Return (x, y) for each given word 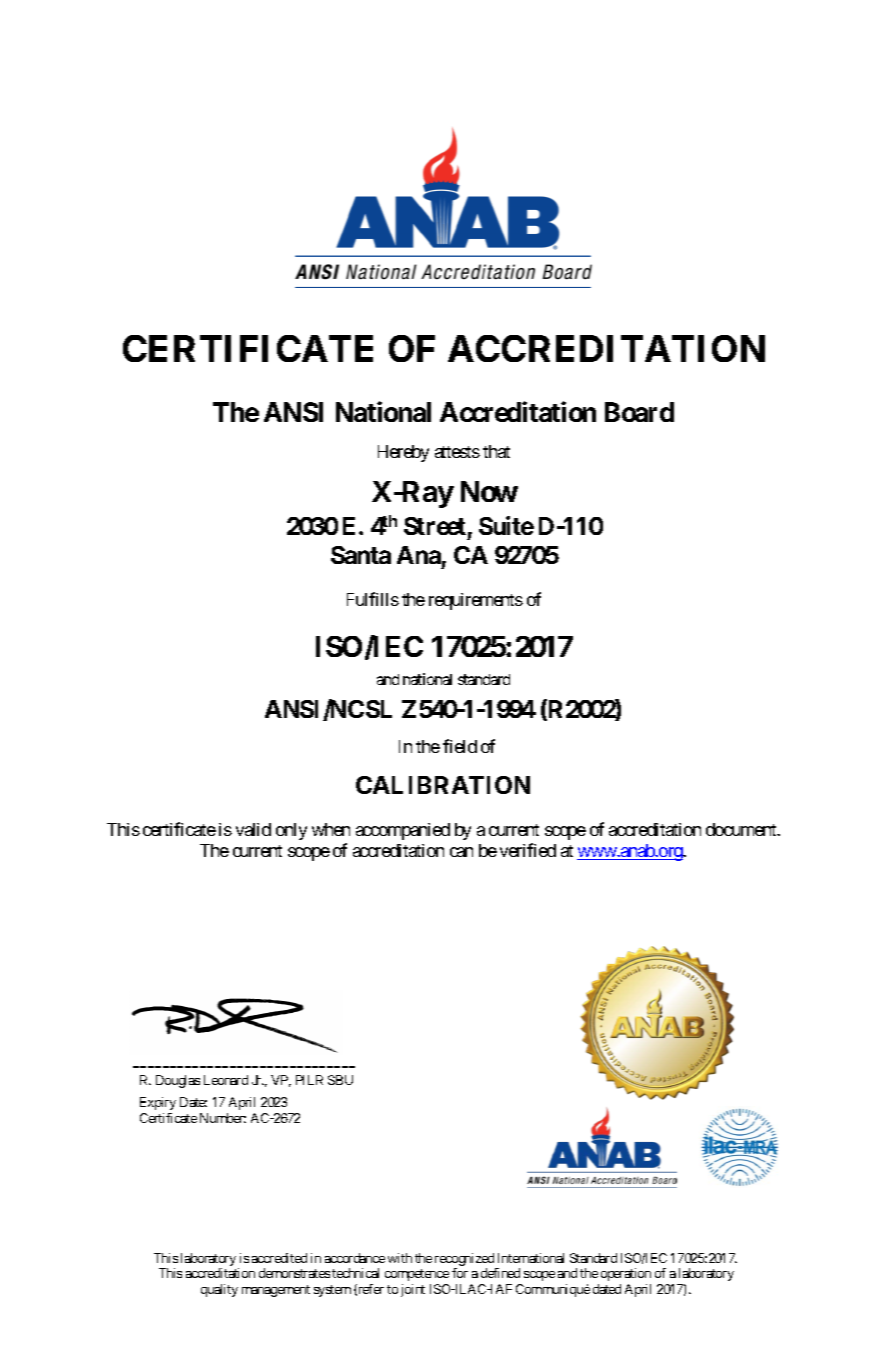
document (742, 829)
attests (457, 452)
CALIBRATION (443, 785)
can (461, 852)
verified (528, 850)
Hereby (403, 453)
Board (639, 412)
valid (253, 829)
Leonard (226, 1080)
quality (219, 1290)
